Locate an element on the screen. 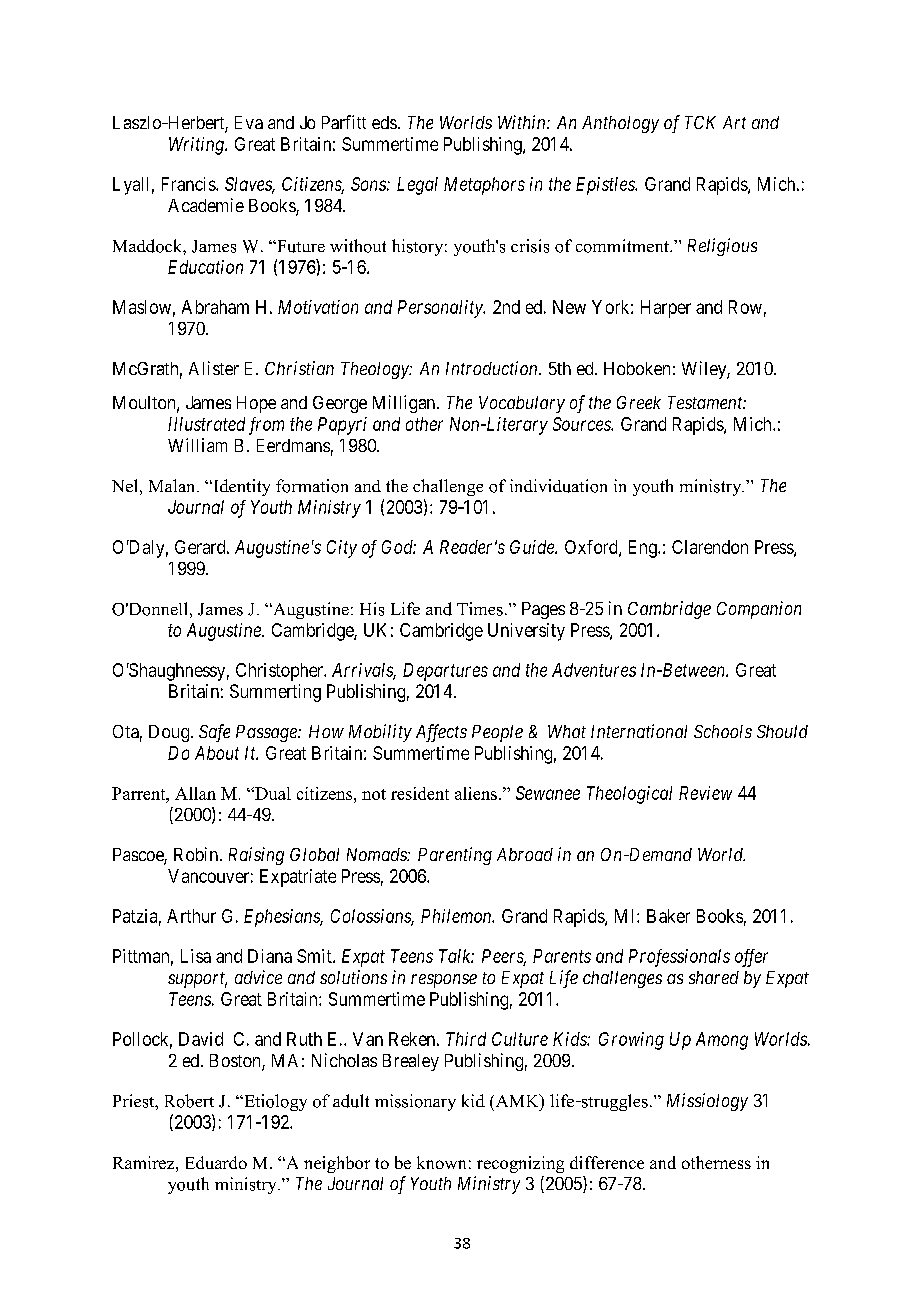  Anthology is located at coordinates (620, 124).
